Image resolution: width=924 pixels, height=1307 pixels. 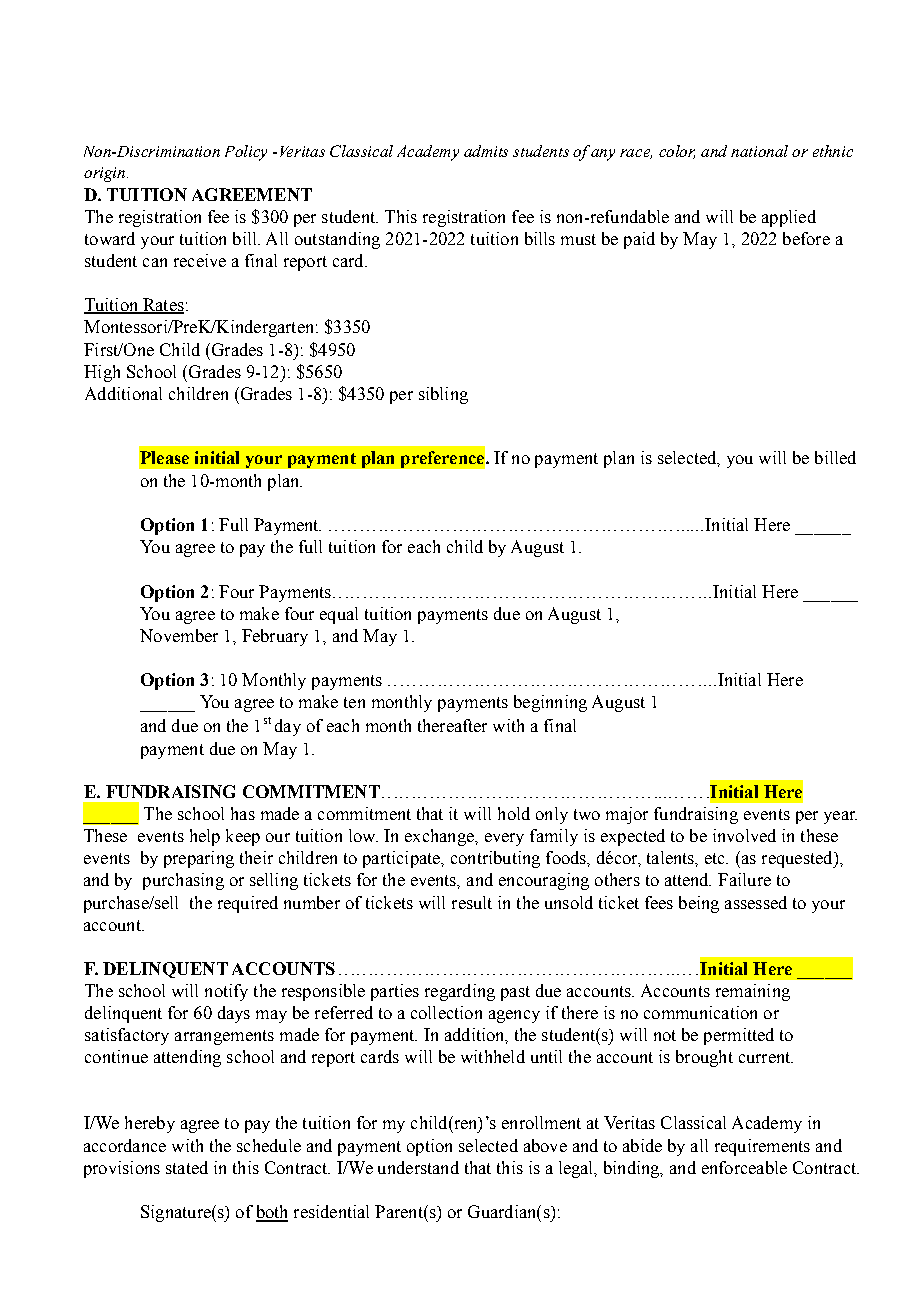 What do you see at coordinates (246, 153) in the document?
I see `Policy` at bounding box center [246, 153].
